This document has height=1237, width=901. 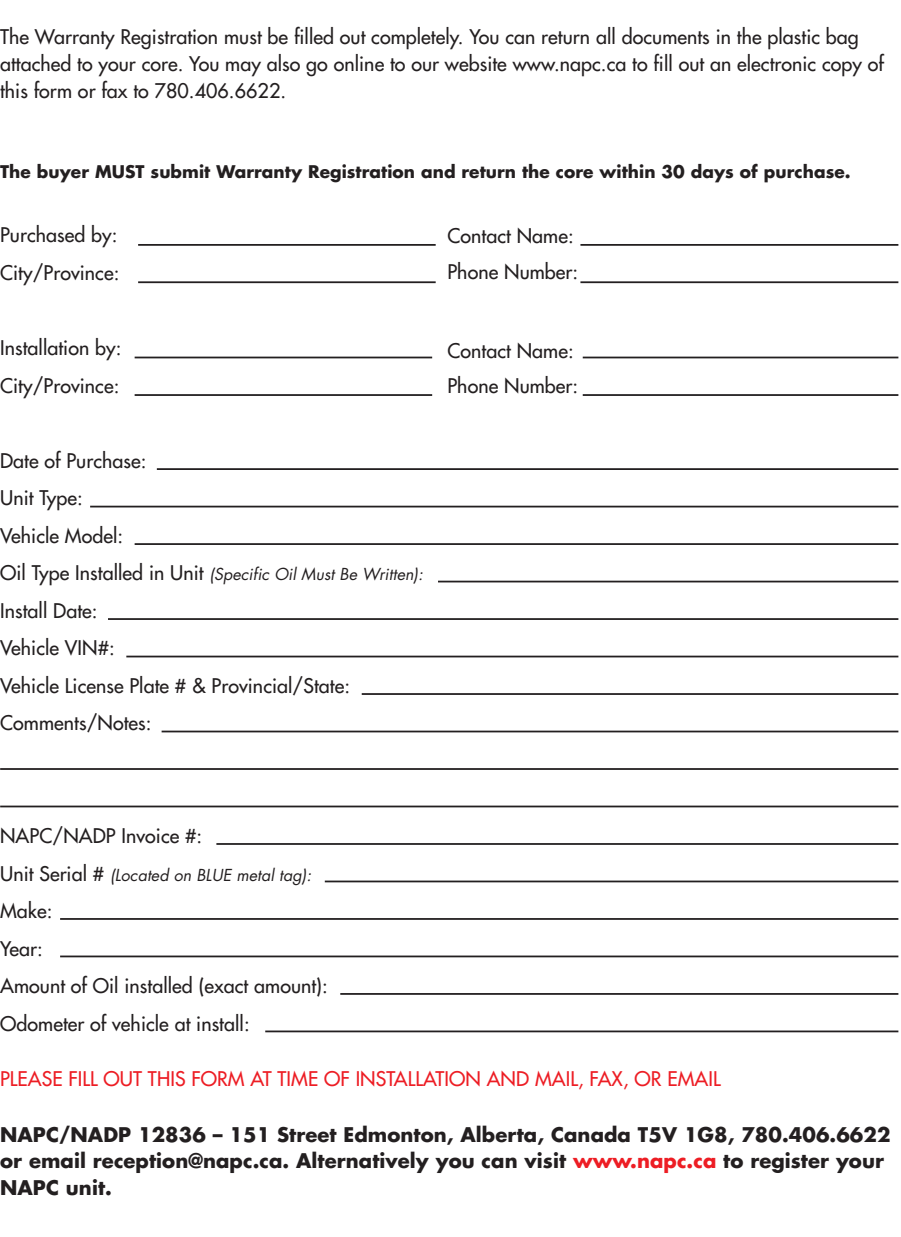 What do you see at coordinates (776, 63) in the document?
I see `electronic` at bounding box center [776, 63].
